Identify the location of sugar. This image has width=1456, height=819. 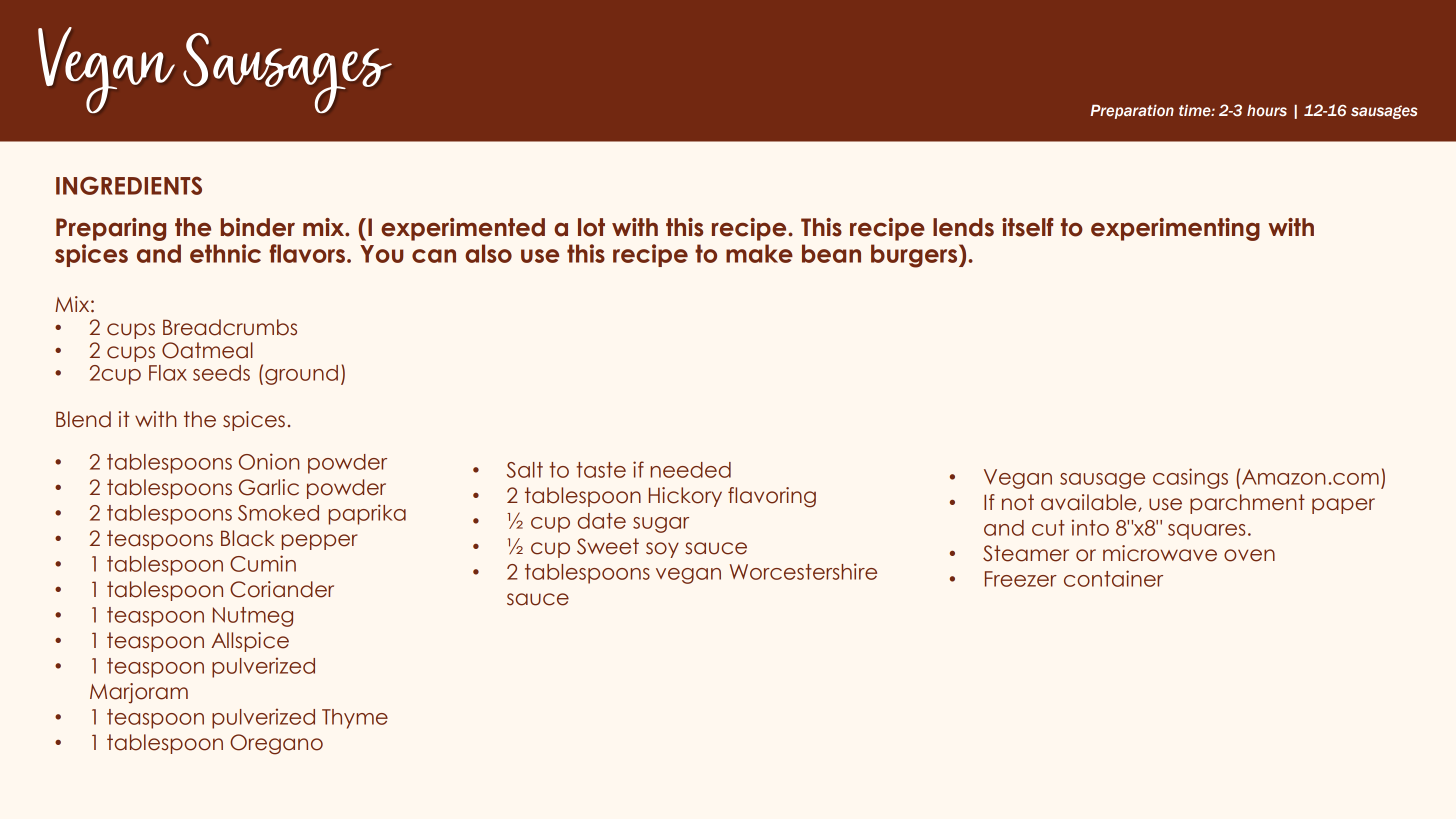
(661, 525).
